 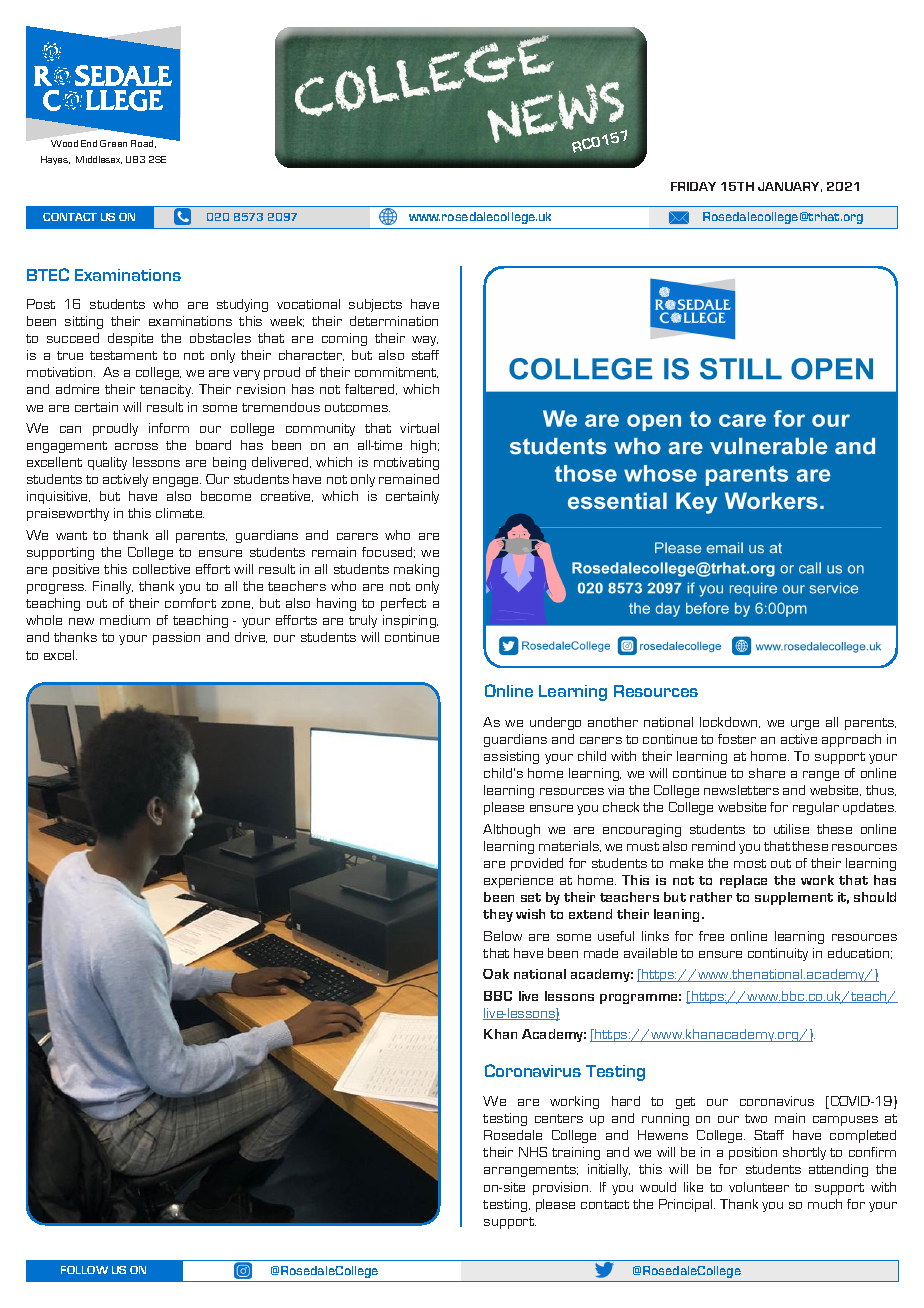 What do you see at coordinates (136, 446) in the document?
I see `across` at bounding box center [136, 446].
